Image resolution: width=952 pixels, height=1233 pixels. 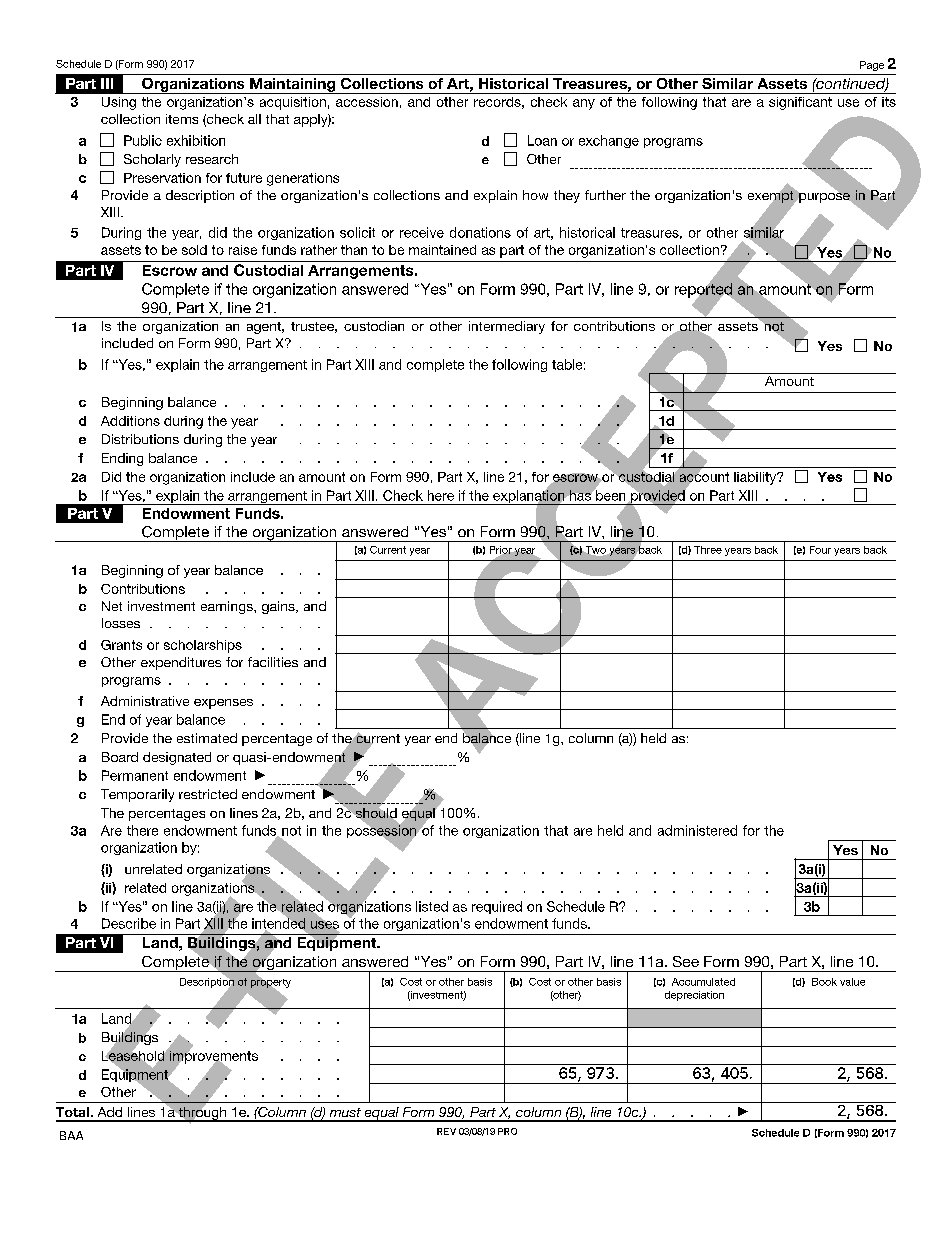 I want to click on significant, so click(x=800, y=103).
